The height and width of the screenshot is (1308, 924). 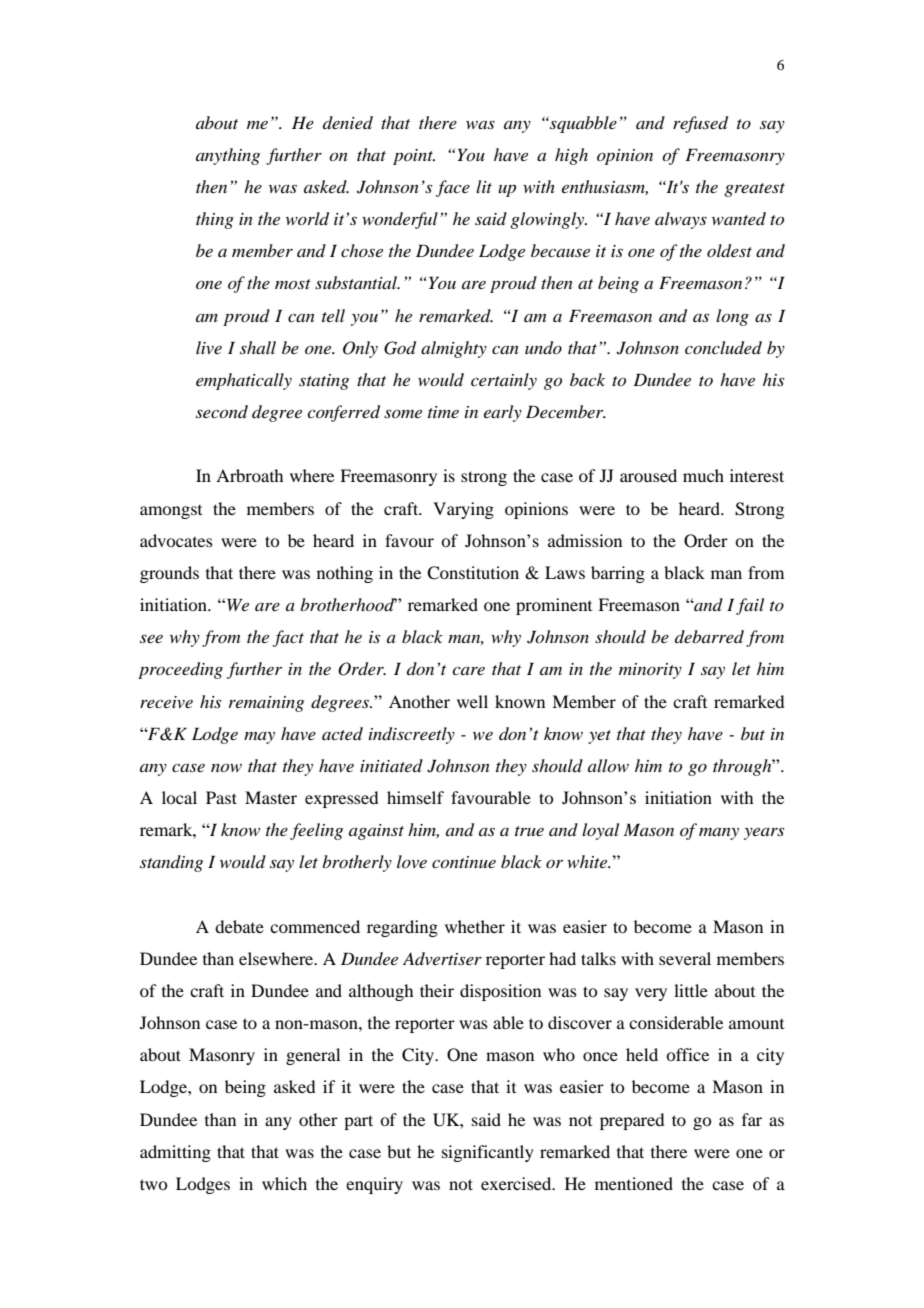 I want to click on admitting, so click(x=175, y=1153).
